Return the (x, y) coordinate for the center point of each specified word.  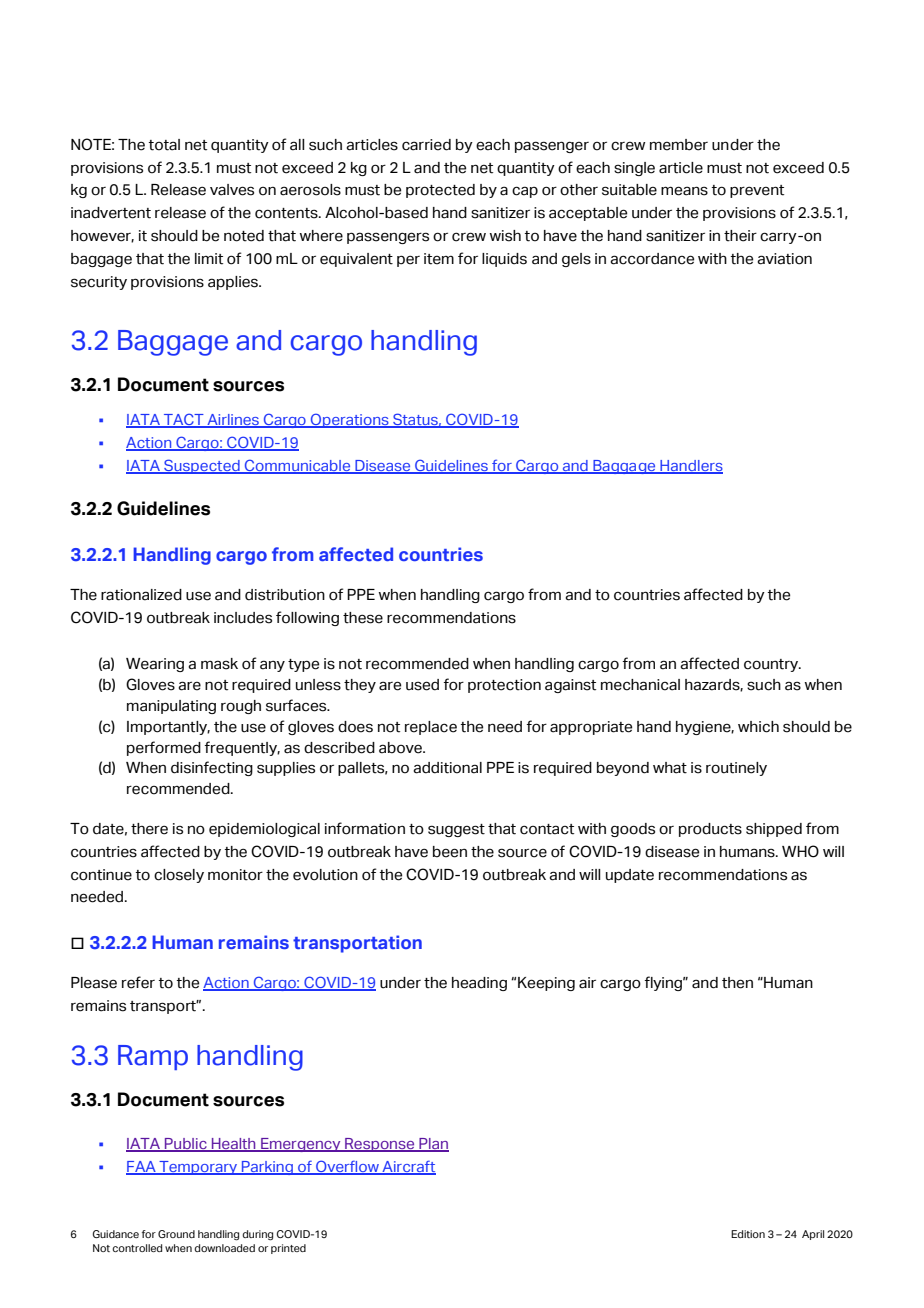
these (363, 618)
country (772, 665)
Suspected (202, 466)
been (450, 852)
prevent (757, 191)
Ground (176, 1234)
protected (440, 191)
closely (179, 876)
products (710, 830)
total (164, 145)
